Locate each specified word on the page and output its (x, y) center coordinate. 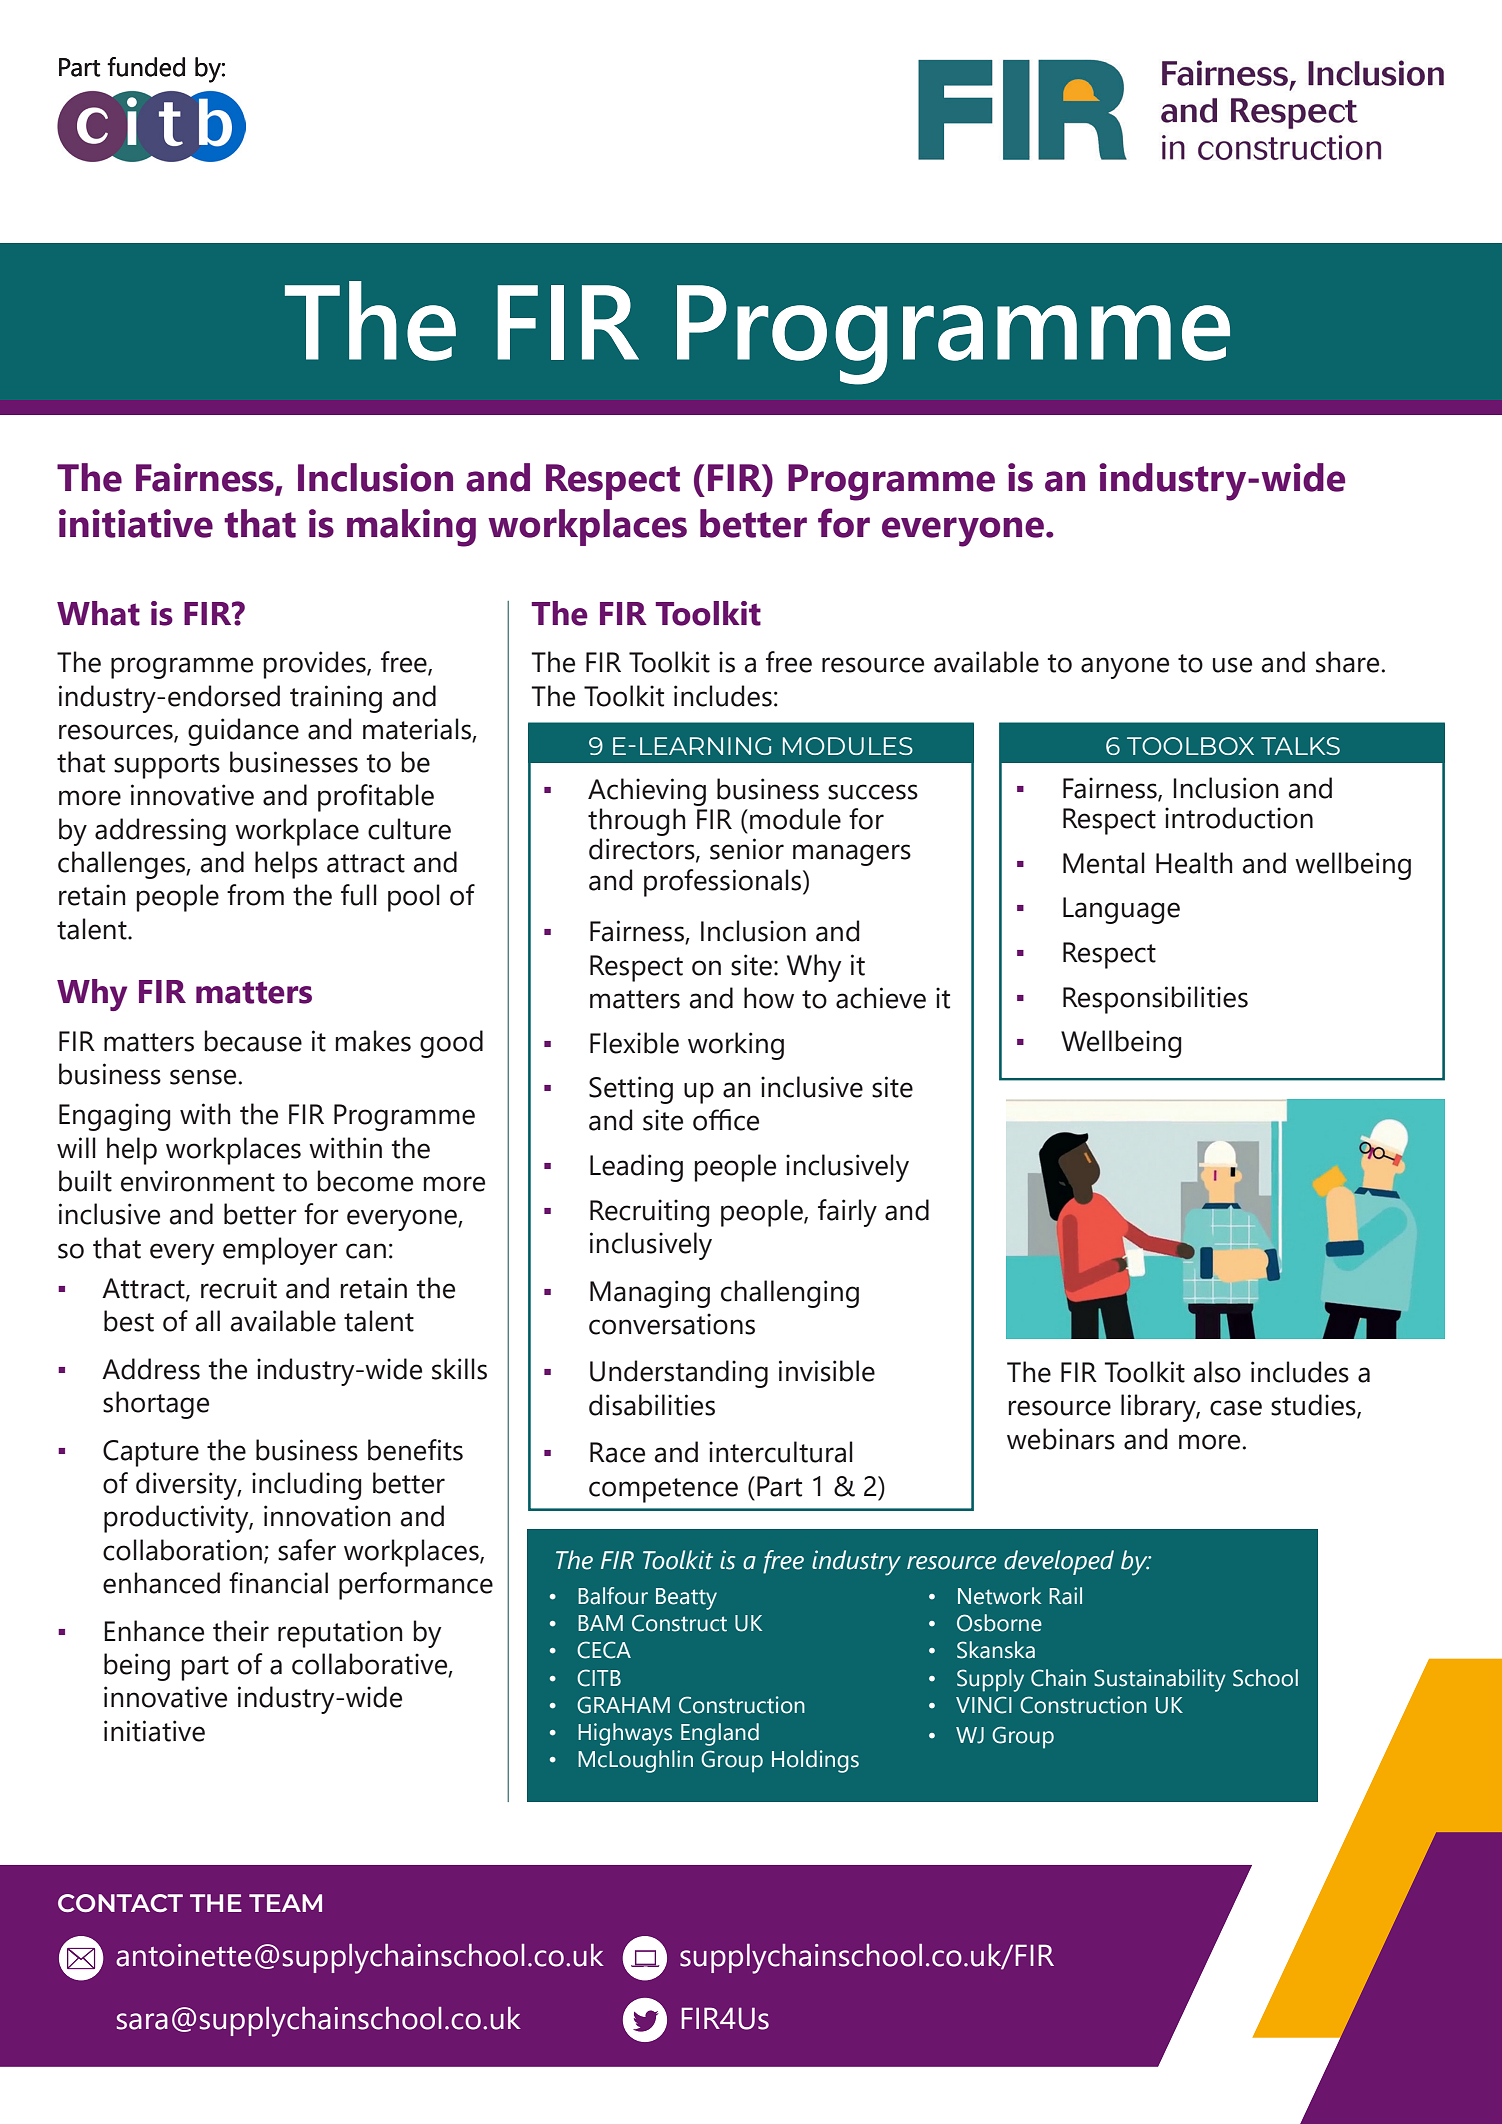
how (769, 998)
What (98, 613)
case (1236, 1408)
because (253, 1041)
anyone (1125, 668)
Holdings (815, 1761)
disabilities (652, 1405)
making (411, 528)
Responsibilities (1155, 1000)
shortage (156, 1405)
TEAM (285, 1903)
